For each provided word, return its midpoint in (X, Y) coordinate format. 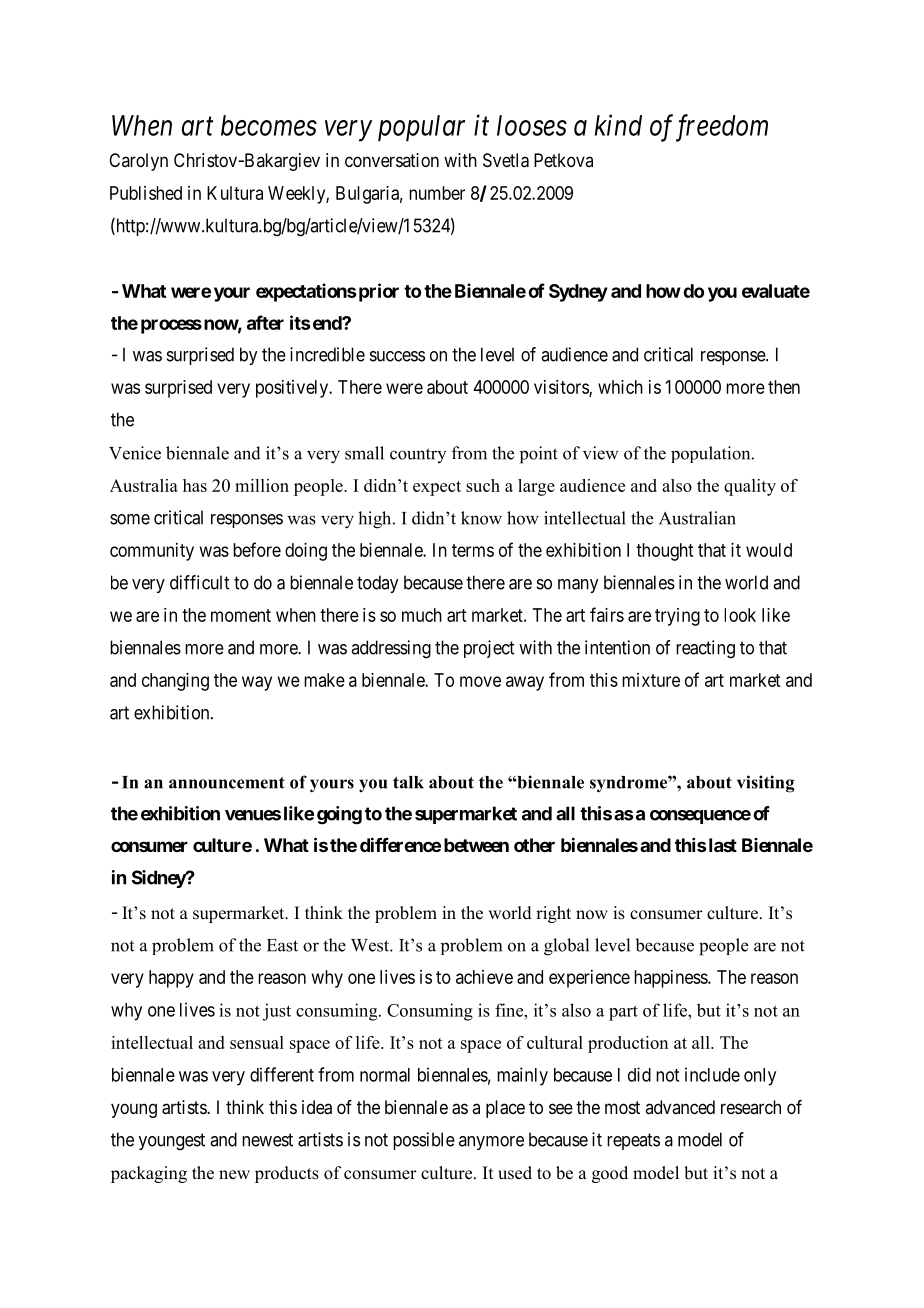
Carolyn (138, 162)
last (723, 845)
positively (293, 389)
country (418, 455)
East (282, 945)
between (476, 845)
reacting (705, 649)
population (712, 454)
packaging (149, 1174)
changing (175, 682)
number (437, 193)
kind (618, 125)
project (489, 649)
